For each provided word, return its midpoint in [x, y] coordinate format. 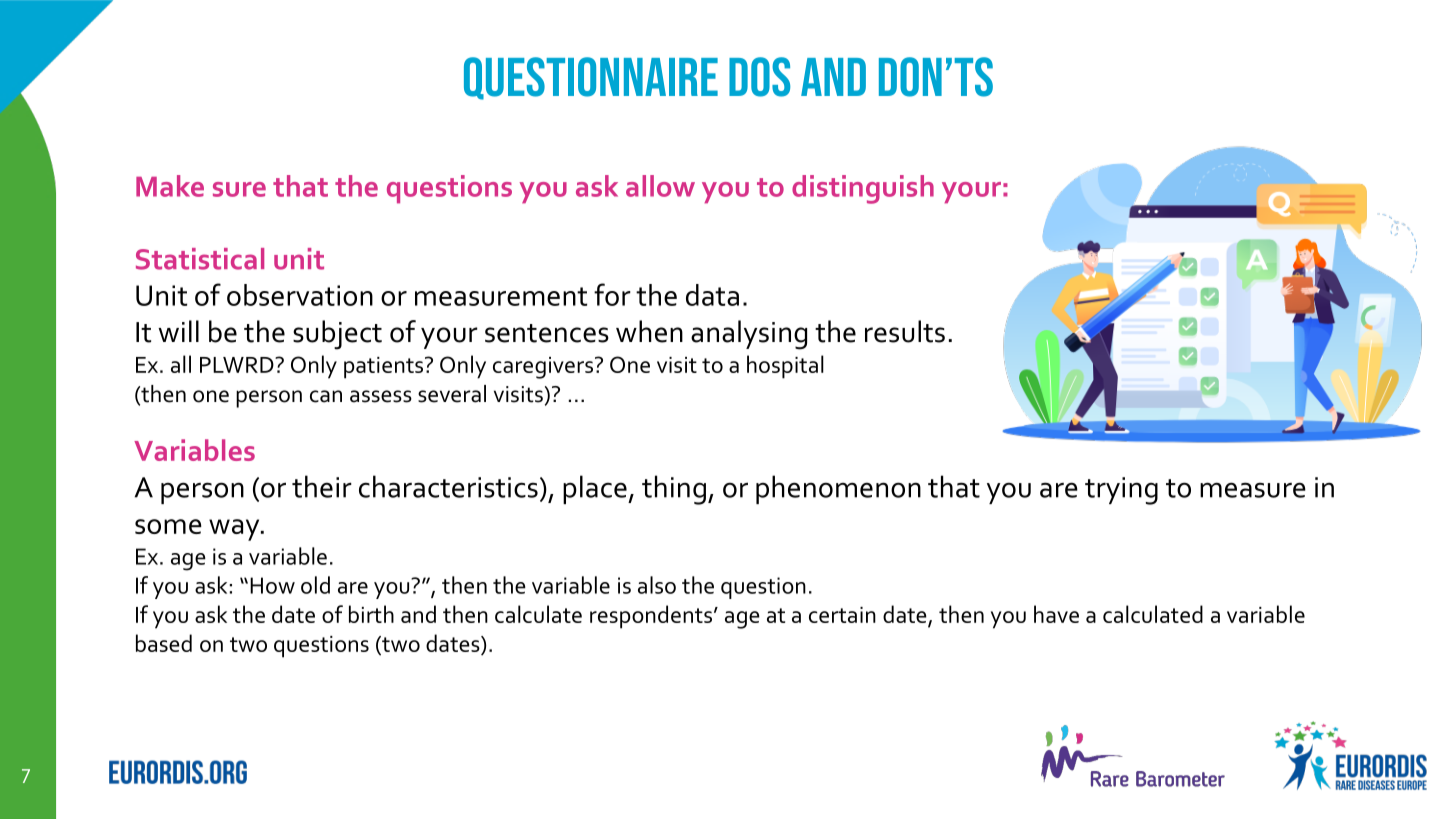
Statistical [200, 259]
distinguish [863, 189]
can [326, 396]
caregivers [543, 368]
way [235, 530]
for [612, 294]
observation [300, 295]
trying [1121, 491]
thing [674, 490]
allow [660, 186]
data [712, 295]
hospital [785, 367]
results [905, 331]
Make [170, 186]
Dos [759, 77]
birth [371, 614]
